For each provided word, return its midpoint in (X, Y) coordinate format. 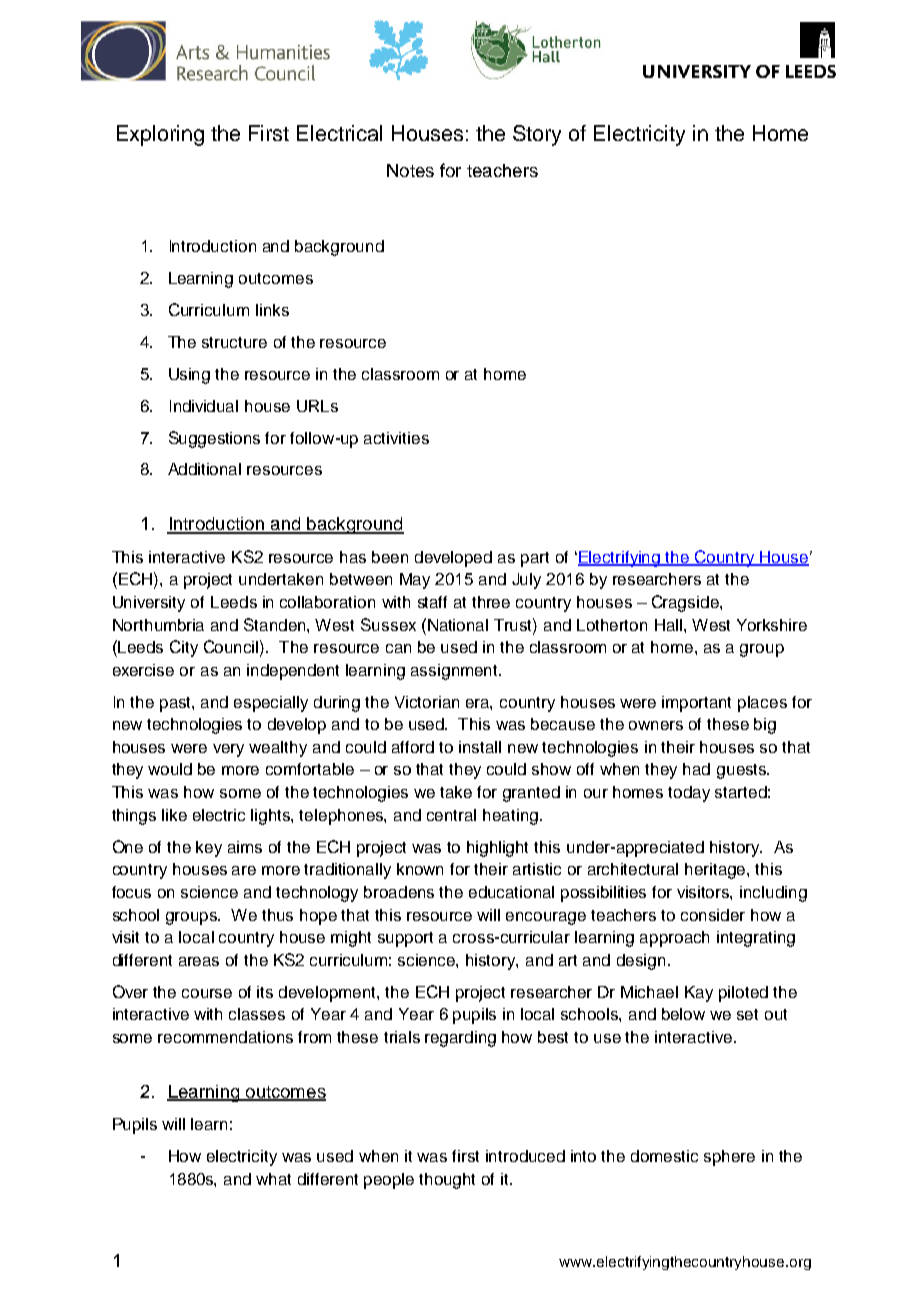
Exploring (160, 135)
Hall (668, 625)
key (209, 849)
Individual (204, 406)
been (390, 557)
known (420, 869)
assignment (455, 672)
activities (396, 438)
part (535, 559)
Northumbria (158, 625)
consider (713, 915)
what (273, 1179)
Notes (410, 170)
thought (447, 1181)
